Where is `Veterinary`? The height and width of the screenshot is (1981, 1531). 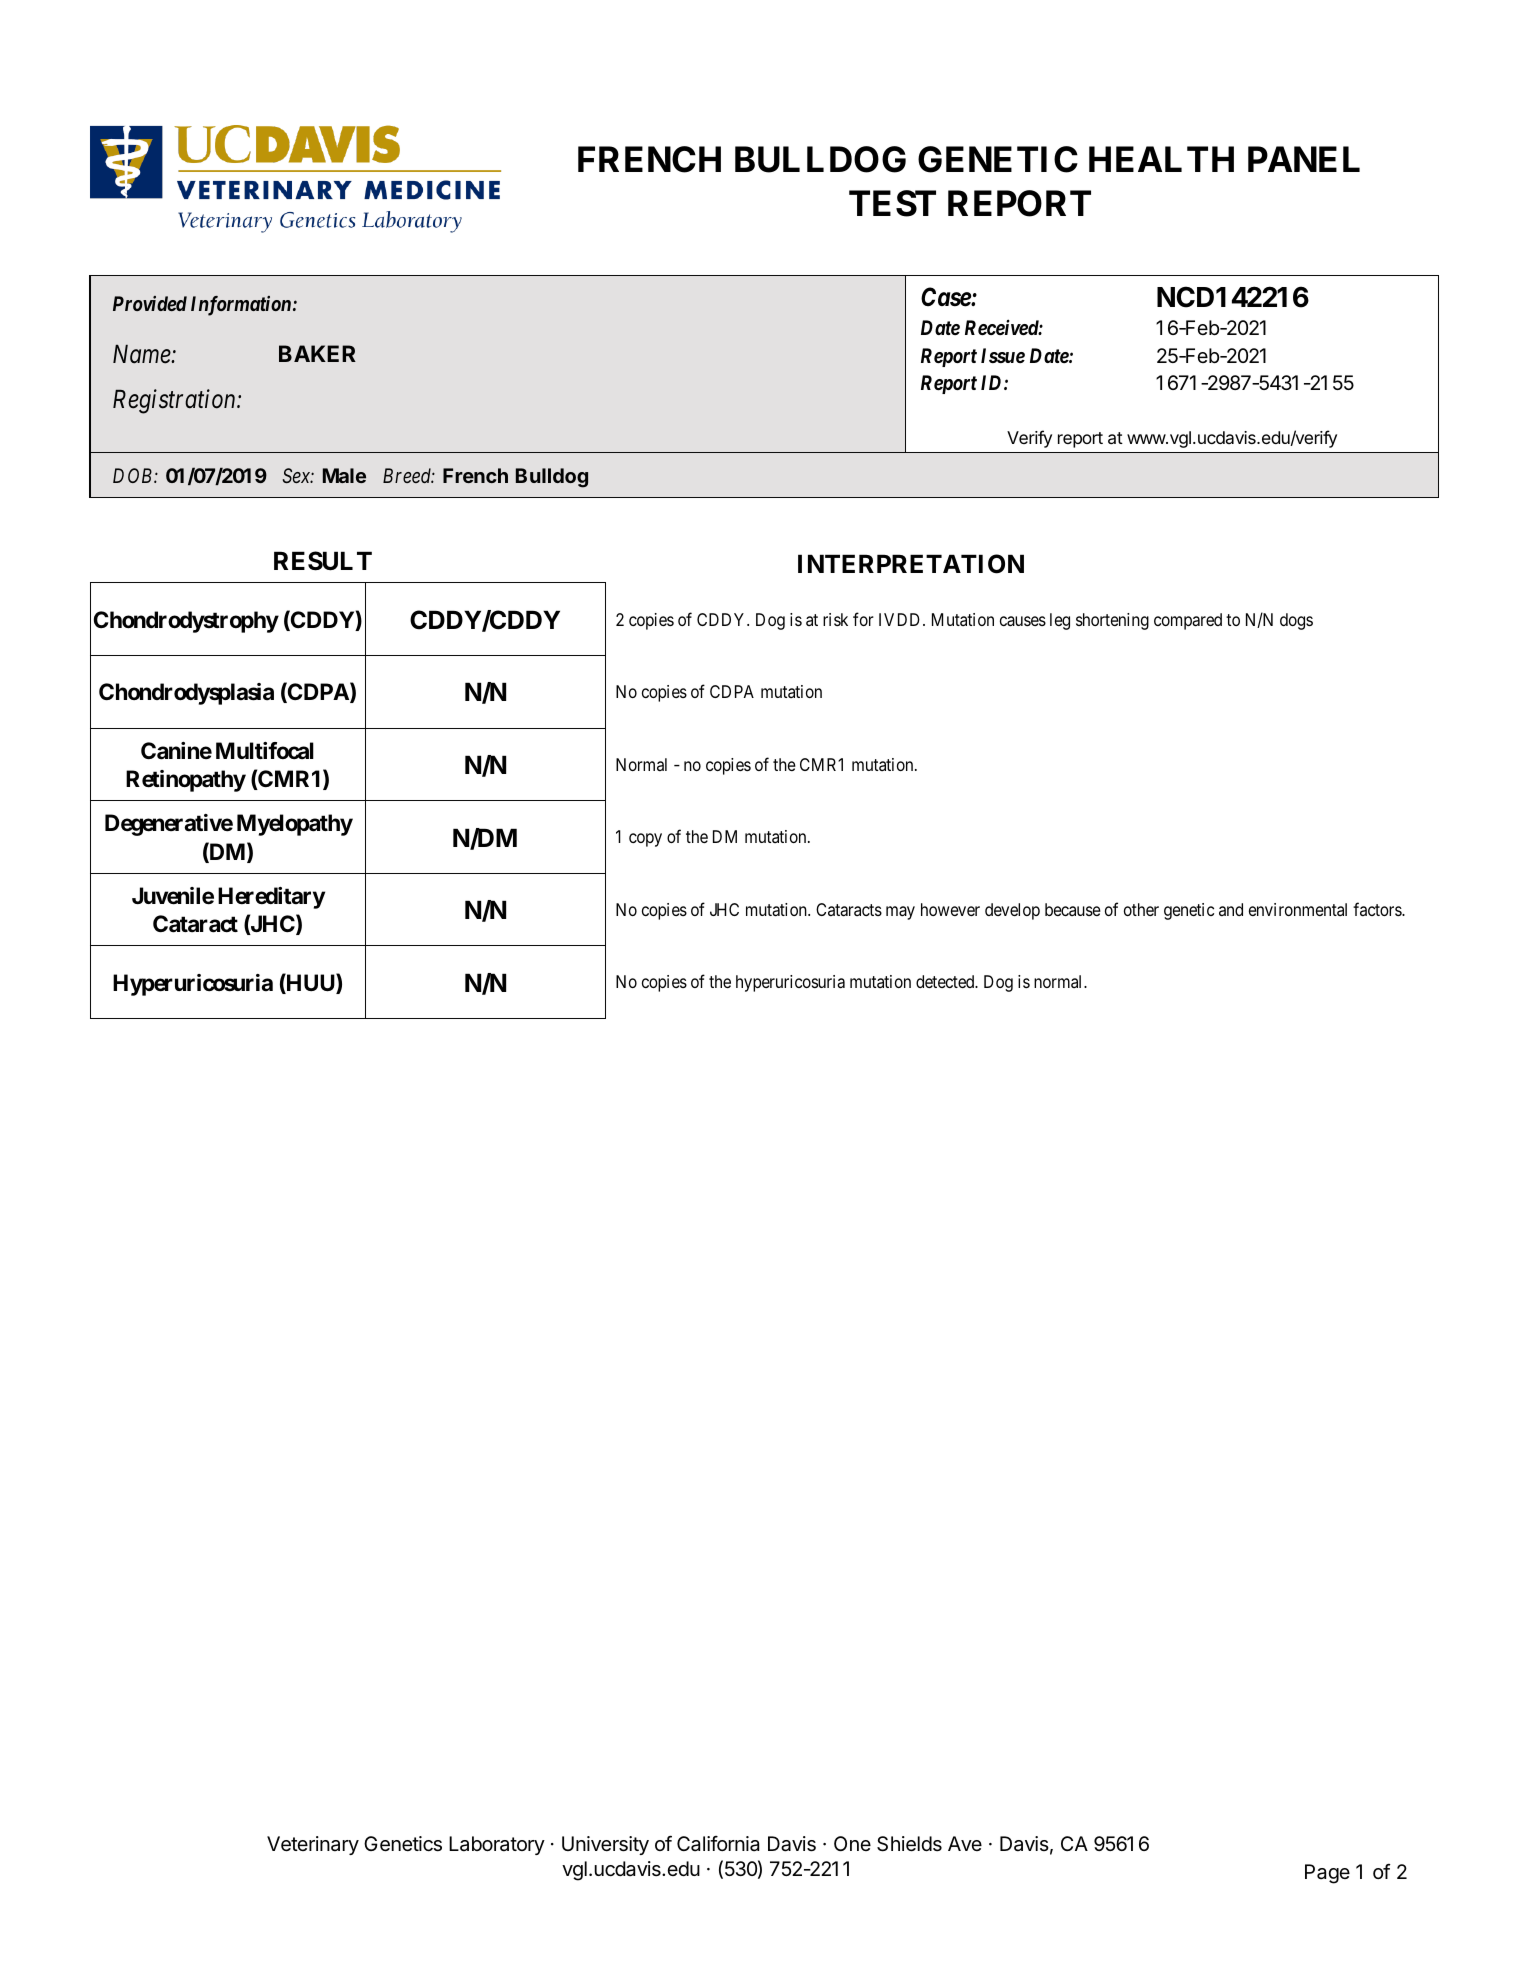
Veterinary is located at coordinates (313, 1845).
